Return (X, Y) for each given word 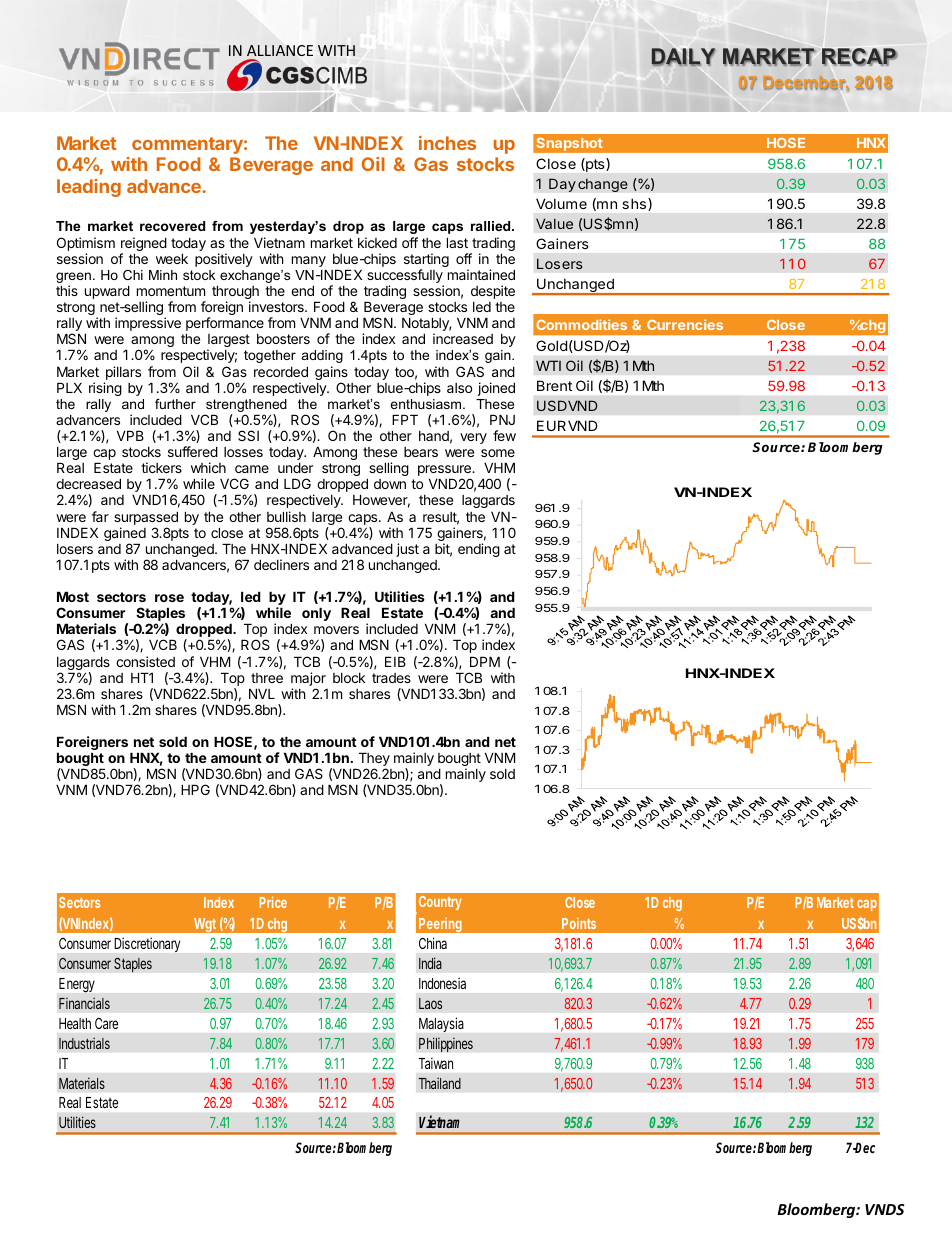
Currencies (685, 324)
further (175, 404)
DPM (485, 661)
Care (106, 1023)
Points (579, 923)
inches (447, 143)
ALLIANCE (280, 50)
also (459, 388)
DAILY (683, 57)
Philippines (446, 1044)
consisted (145, 661)
